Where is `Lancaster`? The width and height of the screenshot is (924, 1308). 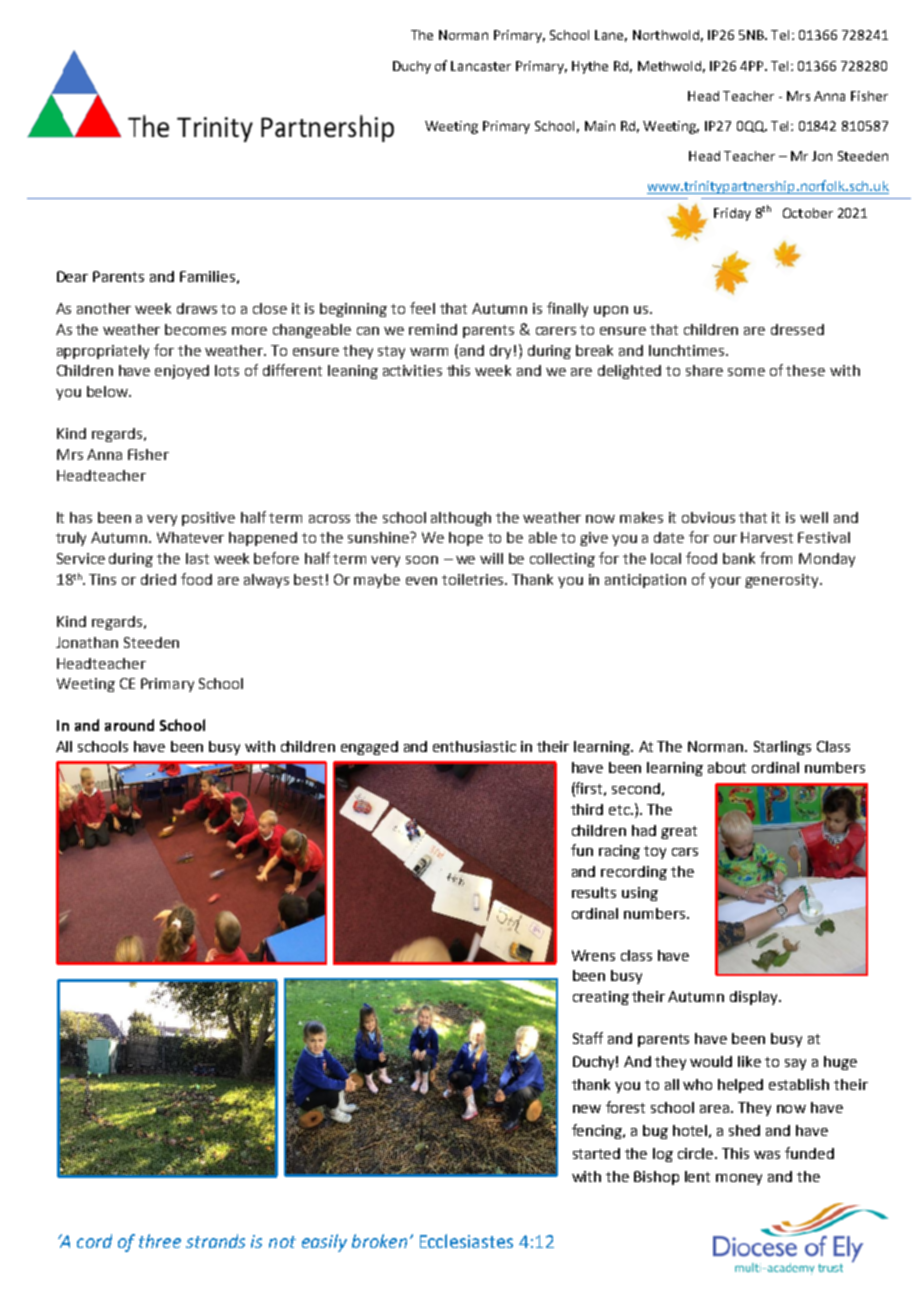 Lancaster is located at coordinates (481, 66).
